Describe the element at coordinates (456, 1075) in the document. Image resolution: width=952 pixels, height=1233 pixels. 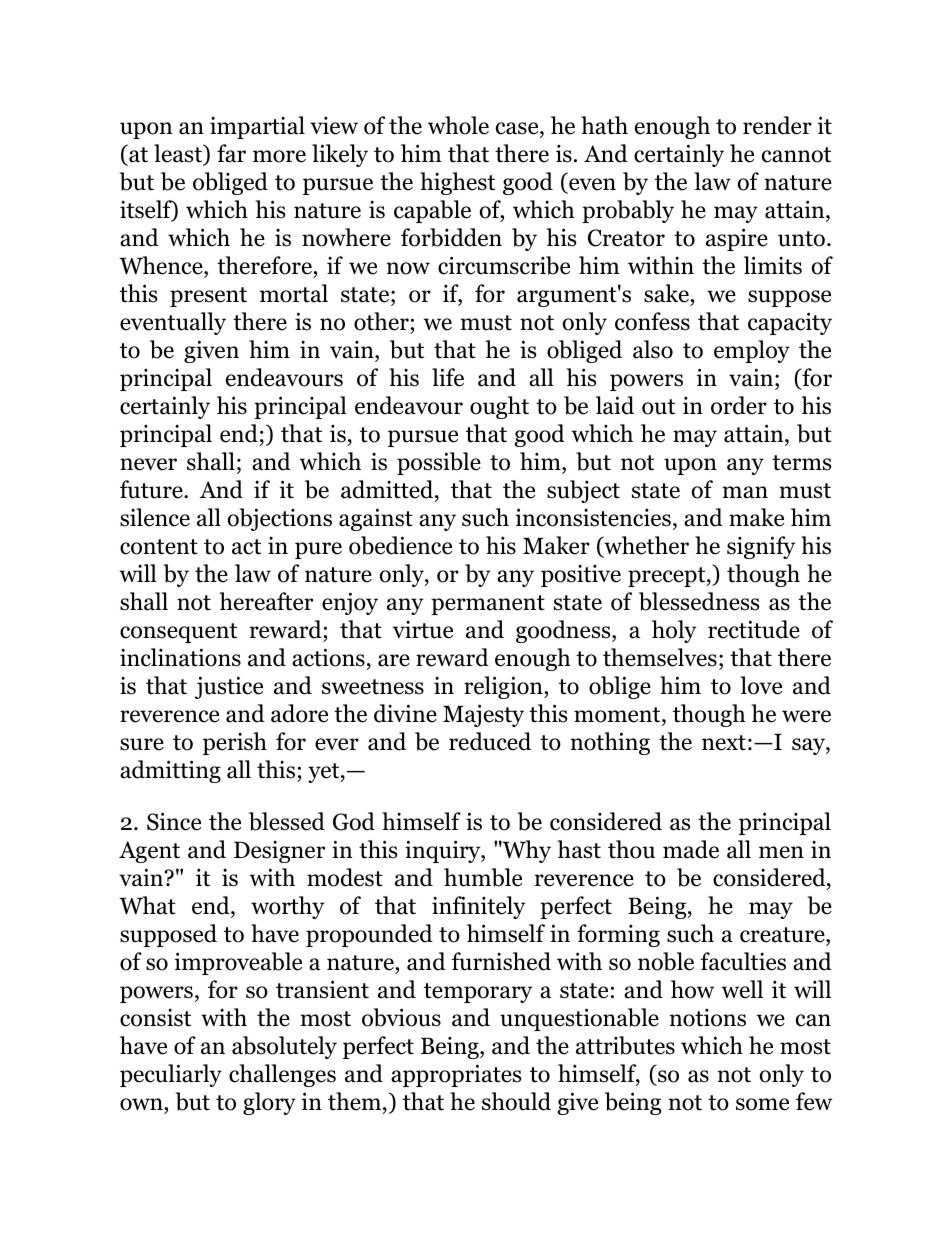
I see `appropriates` at that location.
